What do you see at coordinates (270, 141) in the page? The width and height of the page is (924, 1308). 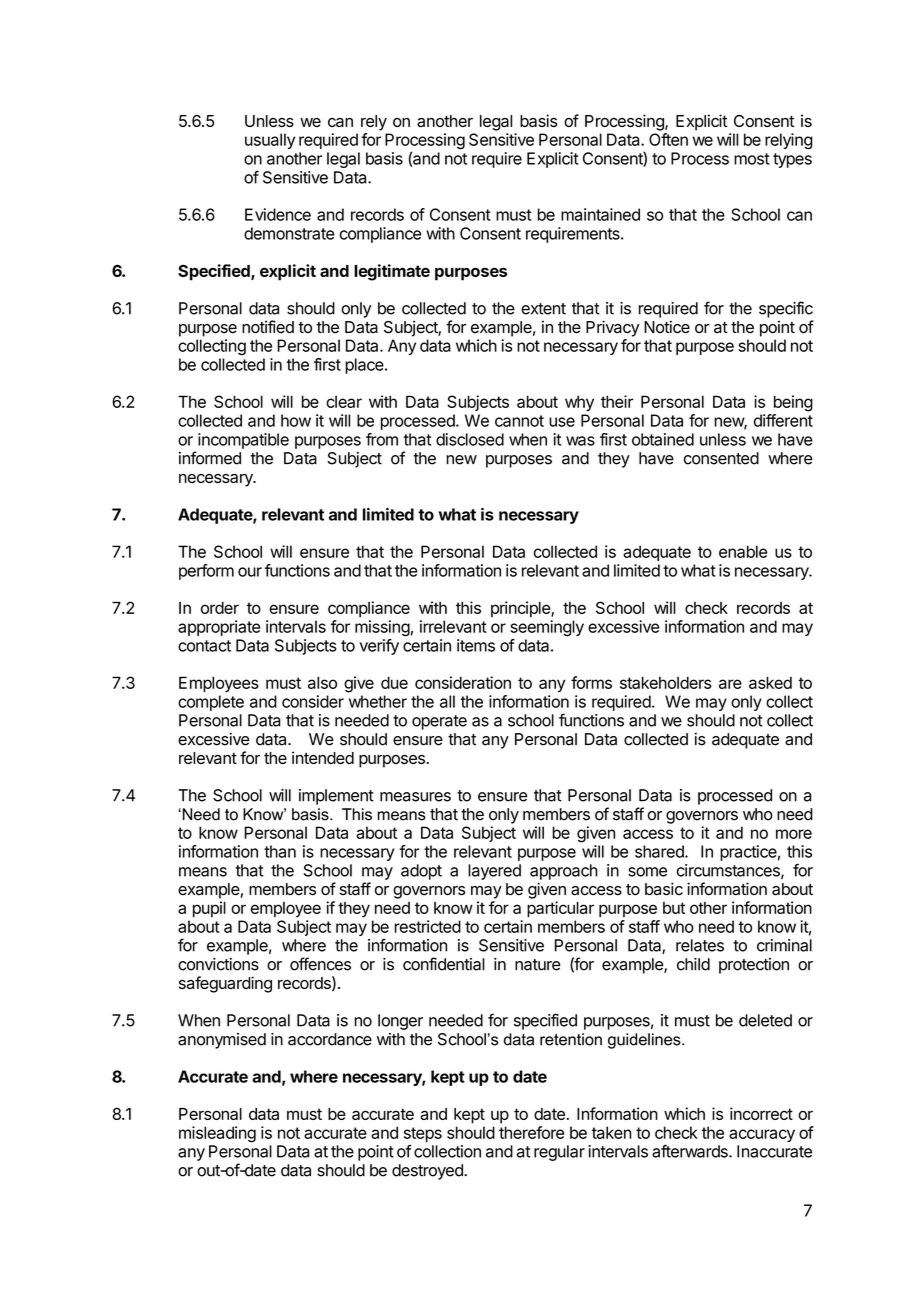 I see `usually` at bounding box center [270, 141].
